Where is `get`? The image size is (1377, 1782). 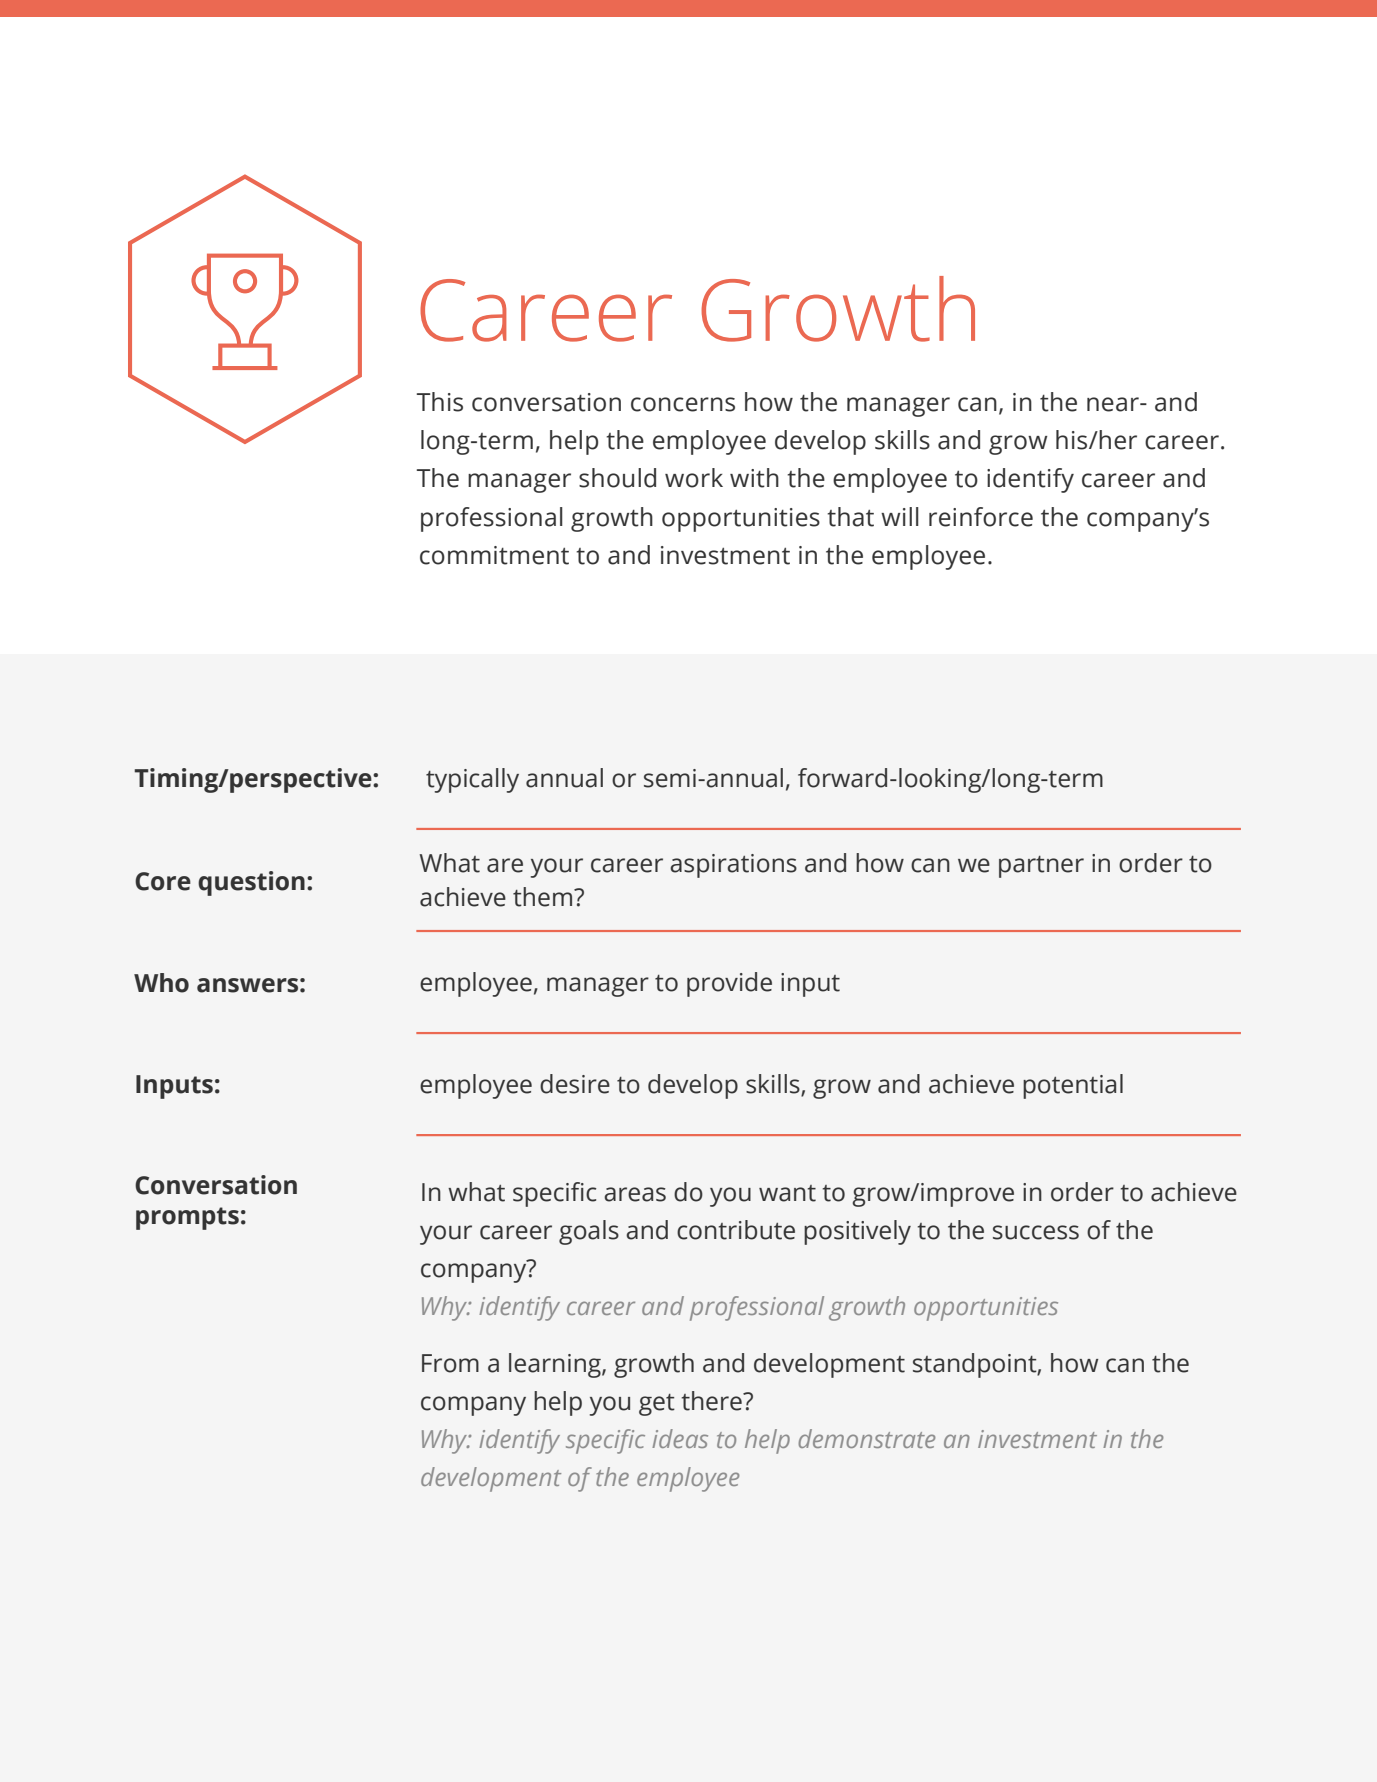
get is located at coordinates (657, 1405).
